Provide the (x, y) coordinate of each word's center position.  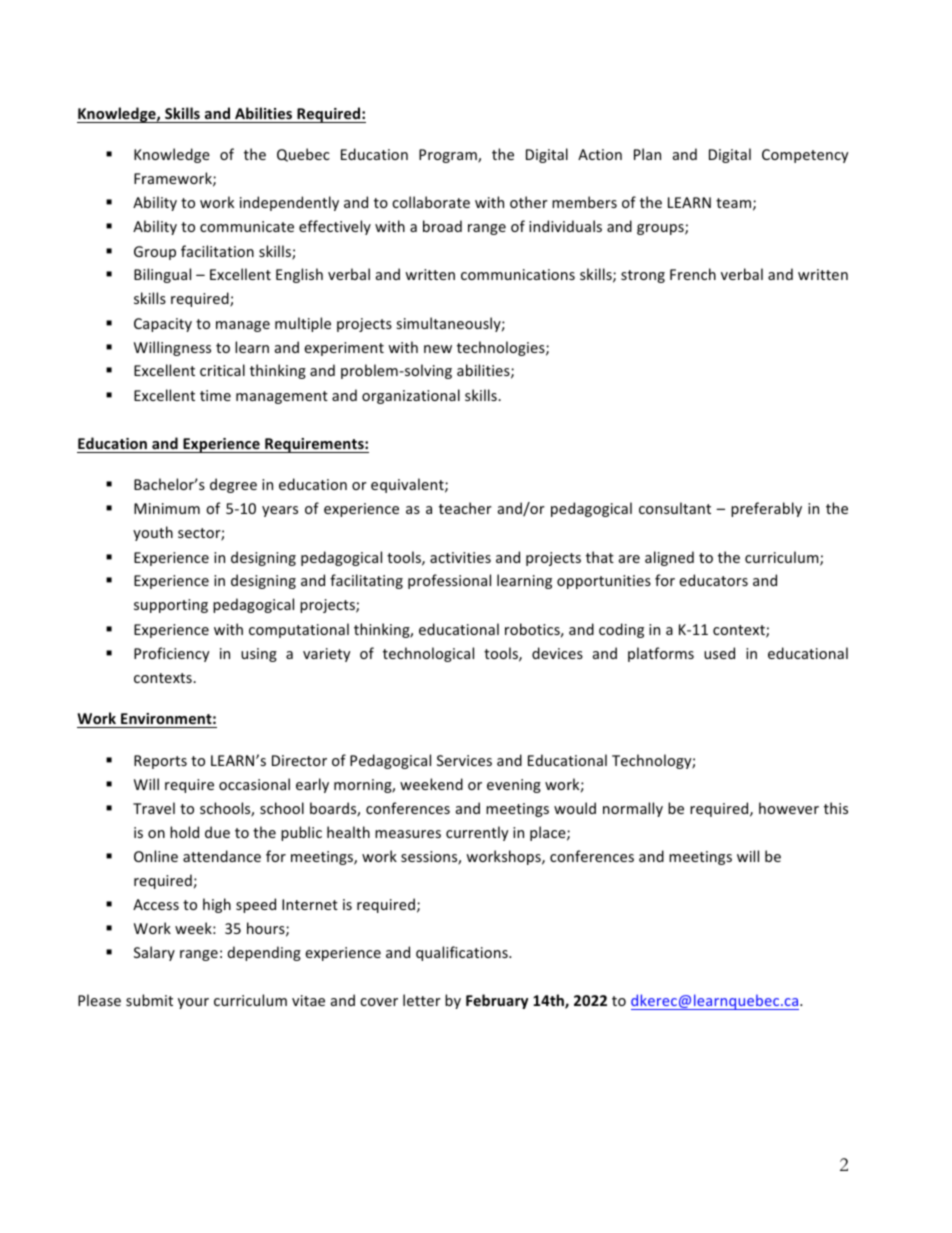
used (719, 653)
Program (449, 156)
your (193, 1003)
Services (464, 760)
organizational (411, 396)
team (733, 203)
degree (233, 485)
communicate (247, 226)
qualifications (463, 953)
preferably (766, 509)
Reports (160, 762)
